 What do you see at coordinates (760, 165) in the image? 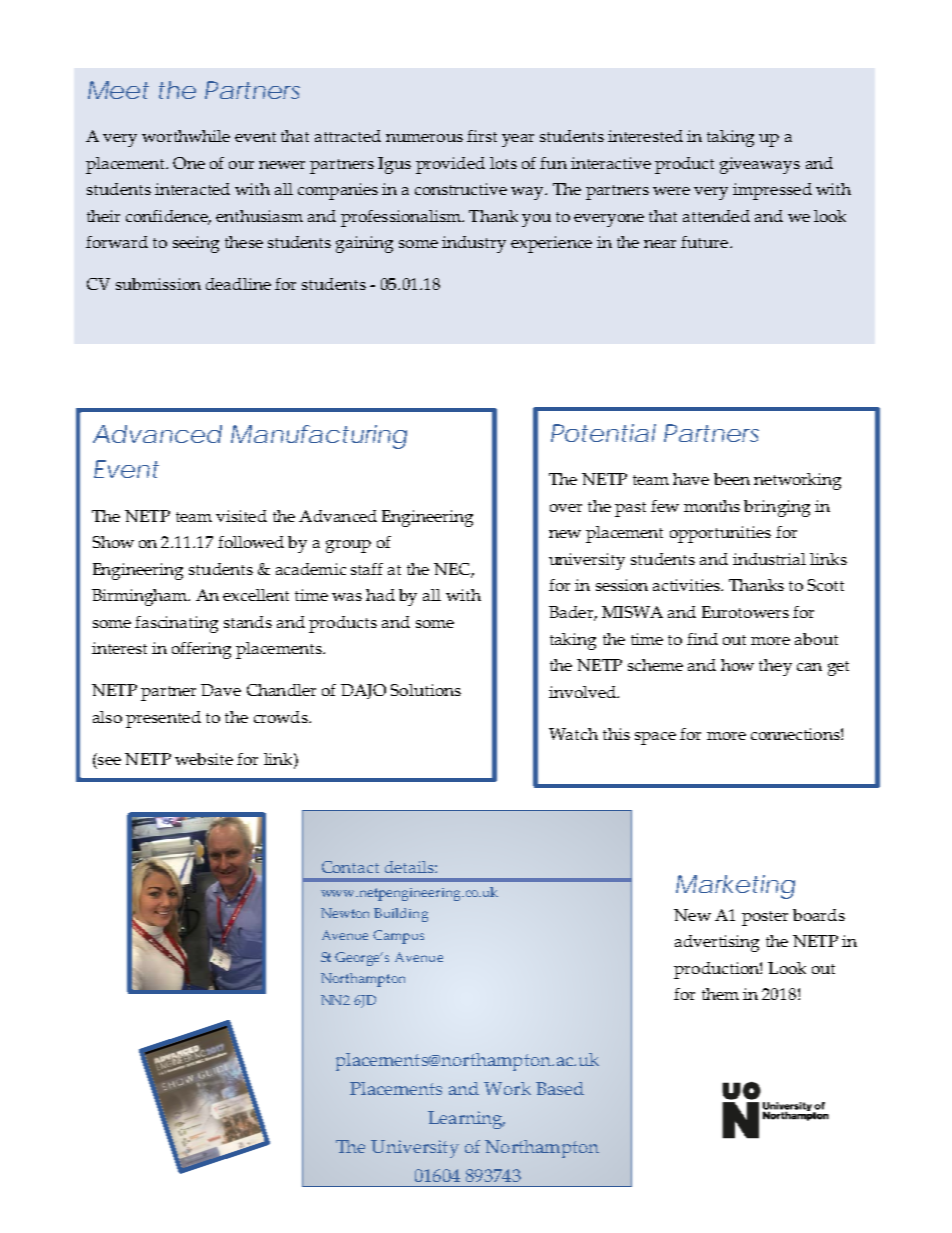
I see `giveaways` at bounding box center [760, 165].
